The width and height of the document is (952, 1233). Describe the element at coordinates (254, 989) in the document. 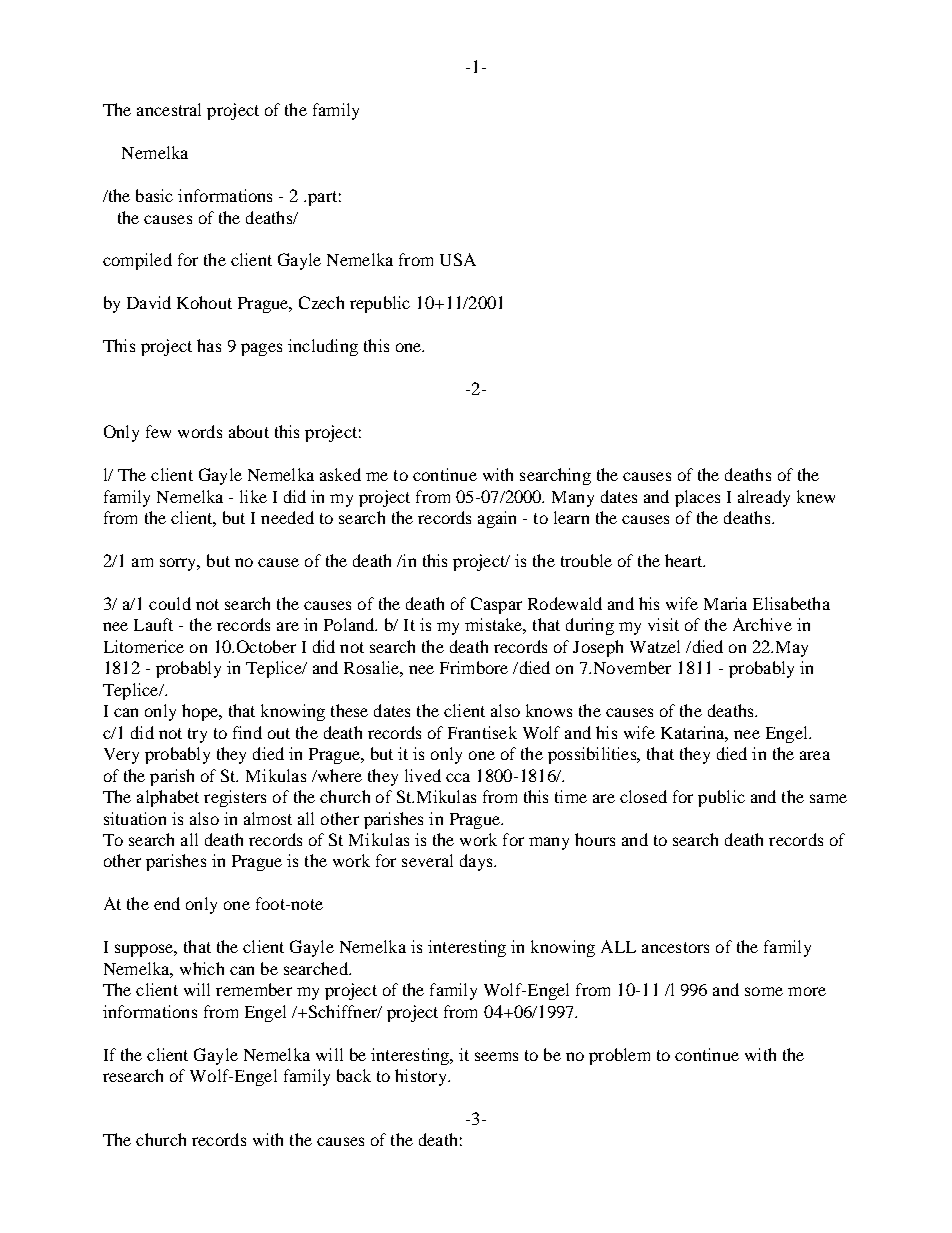

I see `remember` at that location.
